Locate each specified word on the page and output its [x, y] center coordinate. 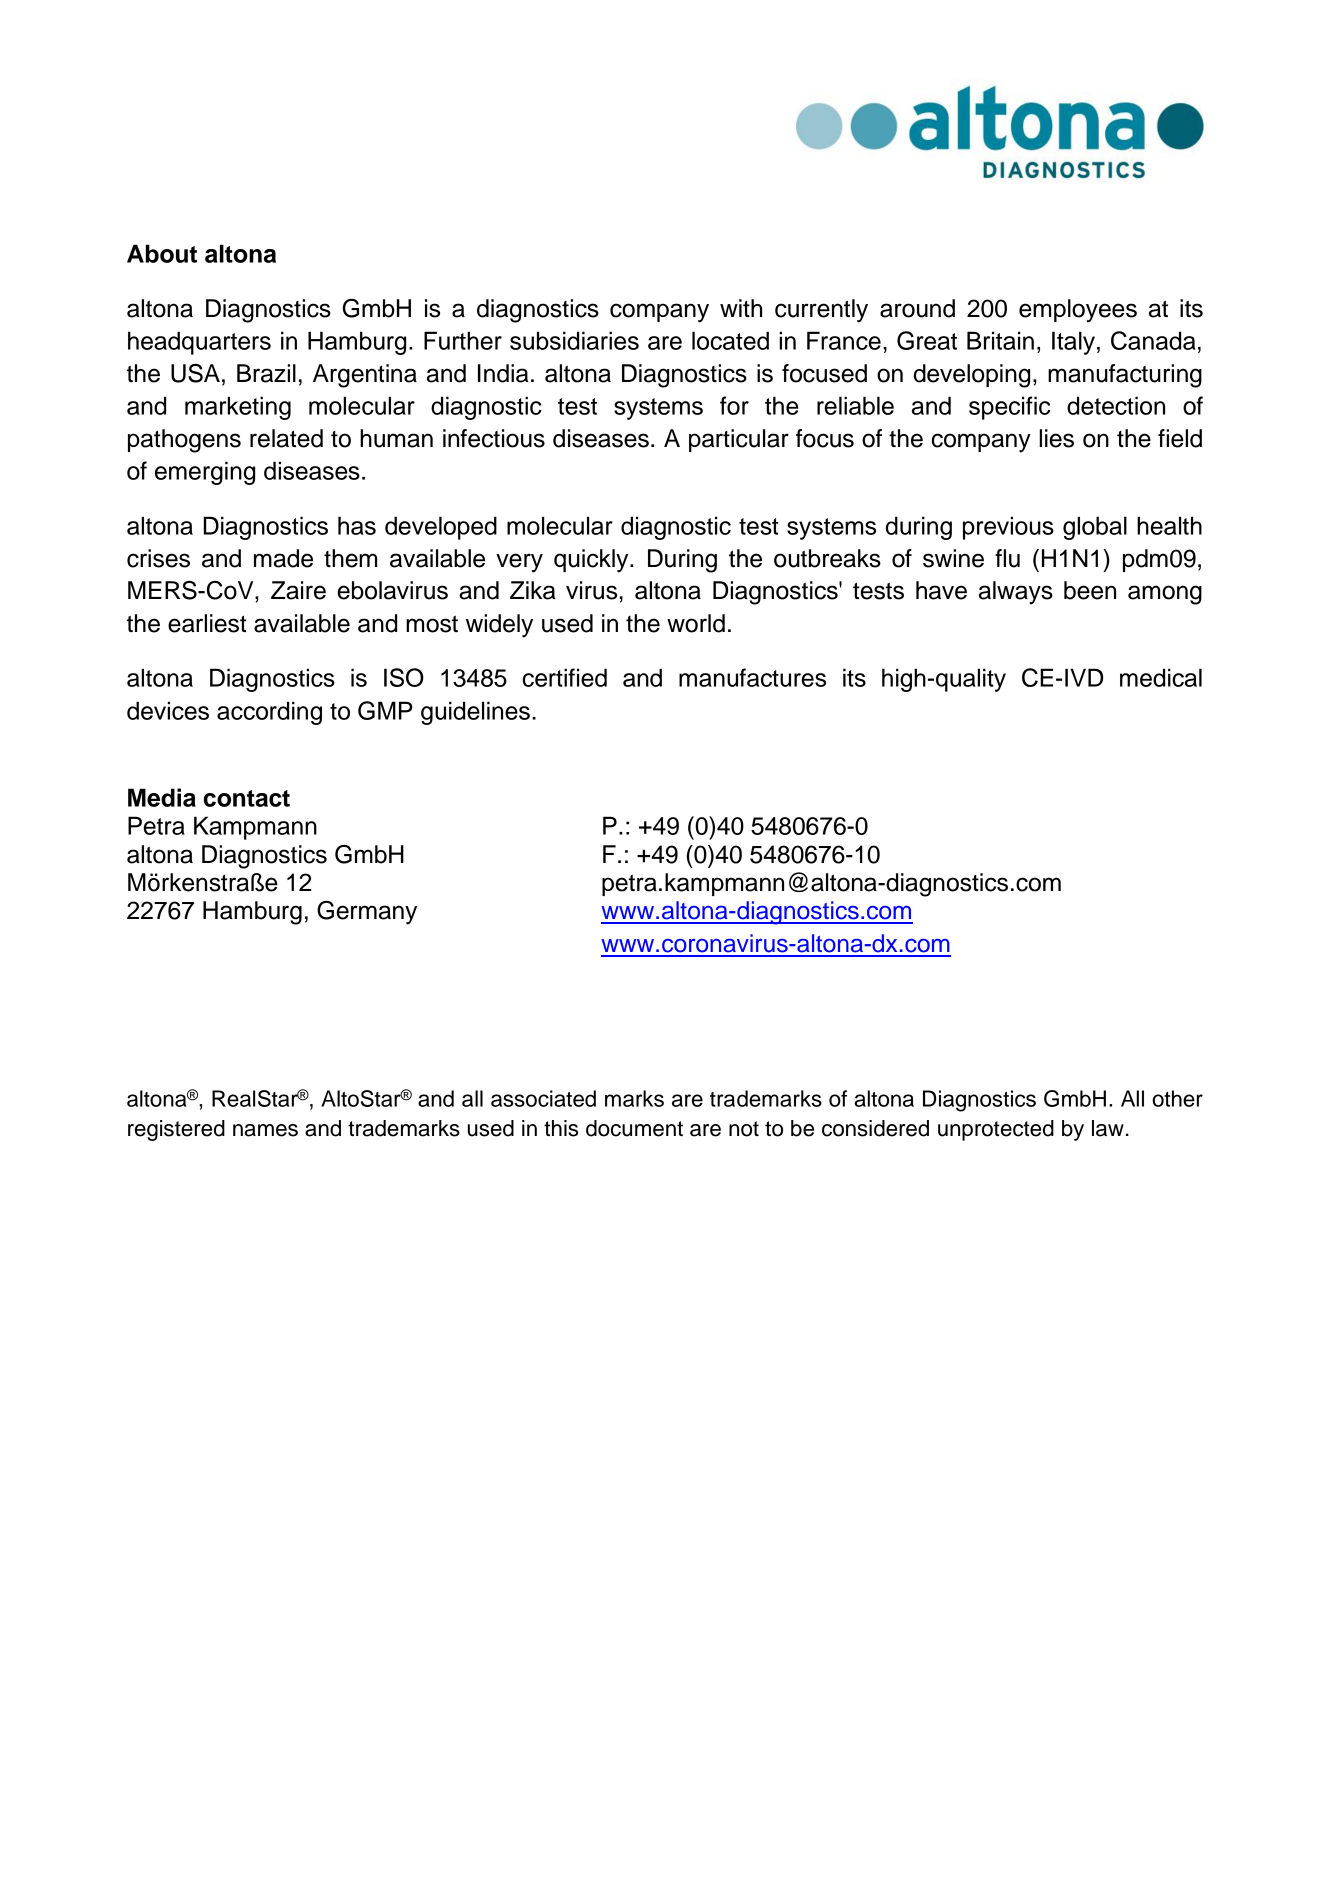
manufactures [752, 677]
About [162, 253]
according [269, 713]
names [265, 1130]
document [634, 1128]
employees [1078, 311]
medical [1161, 677]
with [741, 308]
